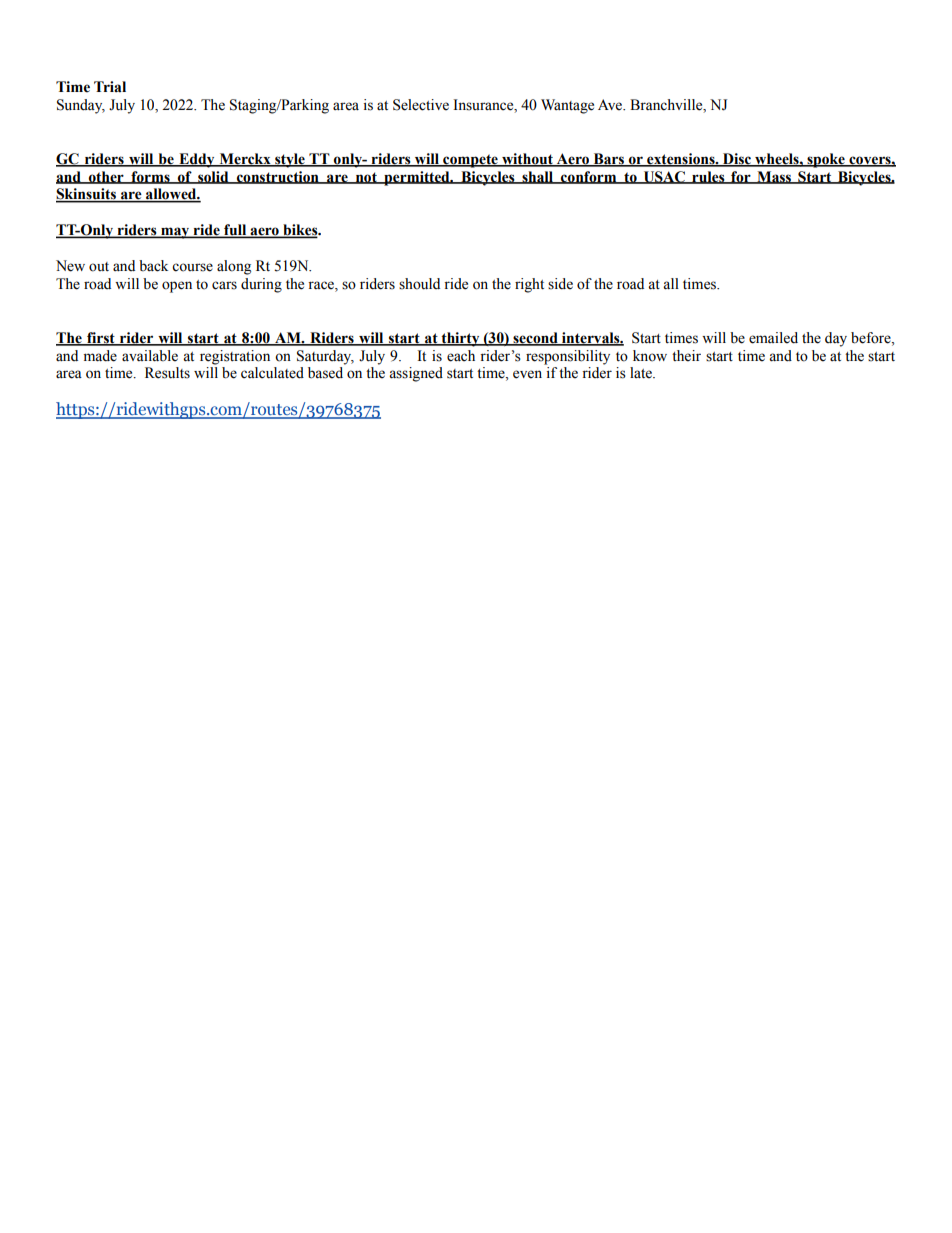 This screenshot has width=952, height=1233. What do you see at coordinates (419, 284) in the screenshot?
I see `should` at bounding box center [419, 284].
